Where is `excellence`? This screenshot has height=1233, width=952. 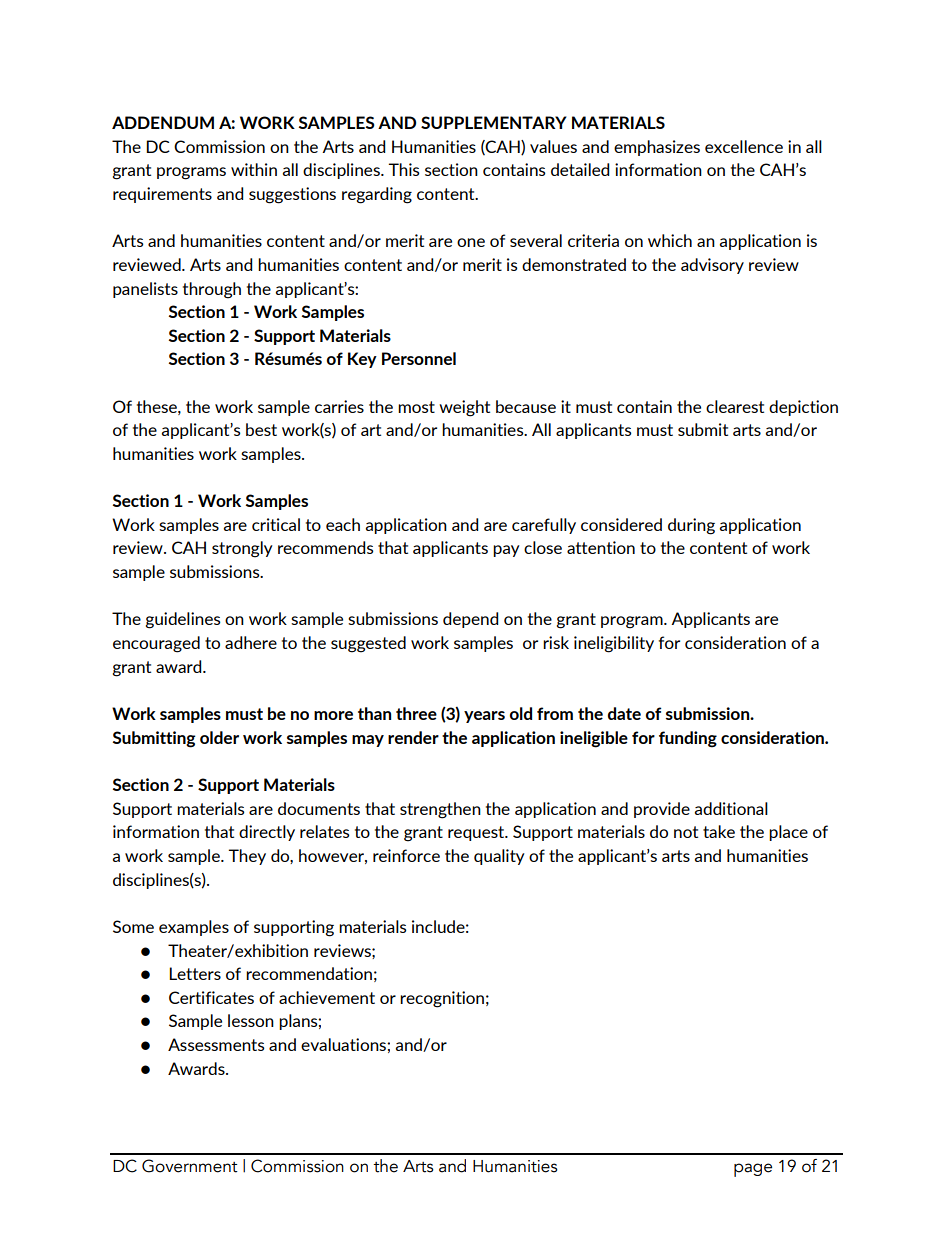
excellence is located at coordinates (744, 146).
